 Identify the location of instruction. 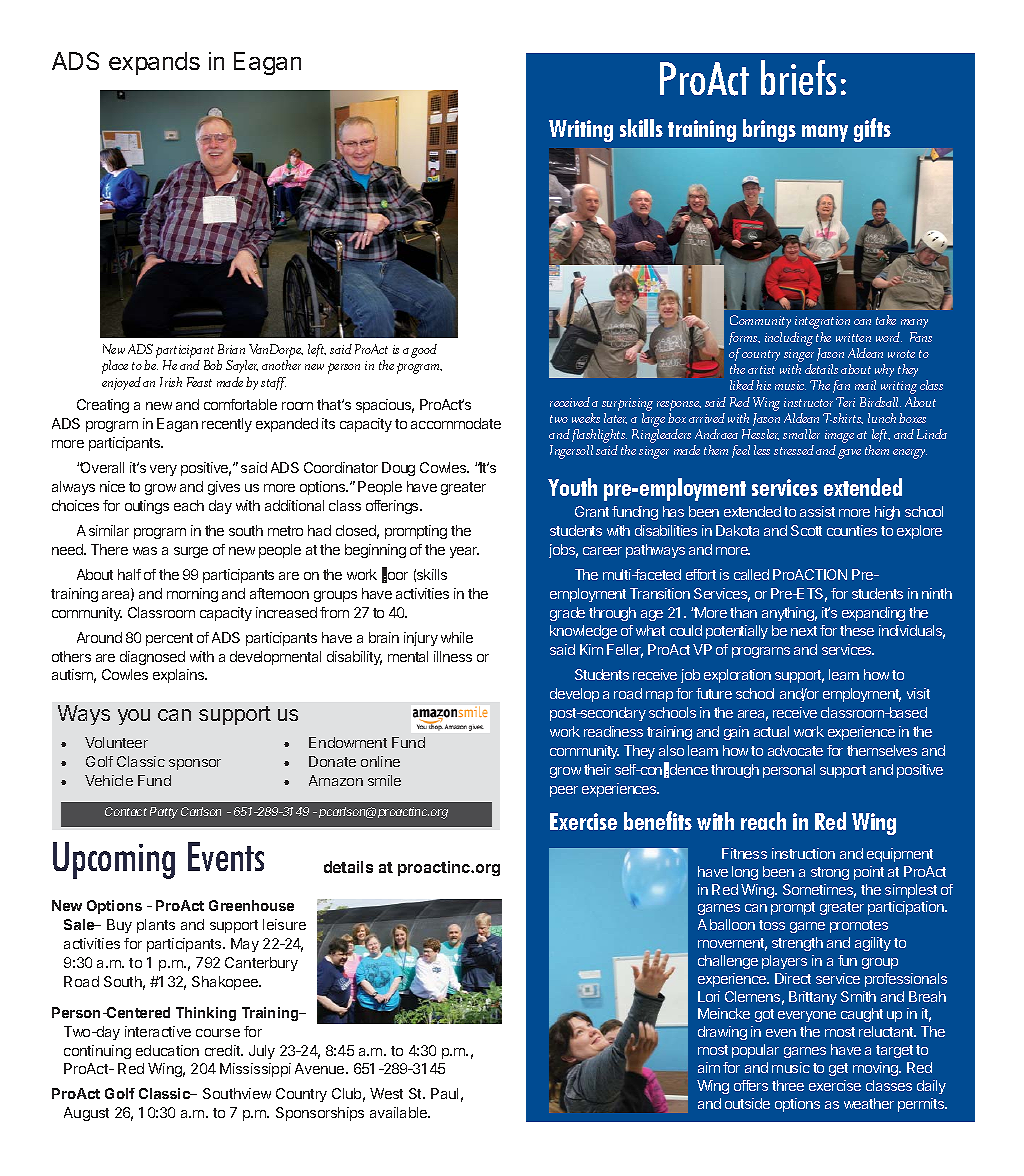
(803, 853).
